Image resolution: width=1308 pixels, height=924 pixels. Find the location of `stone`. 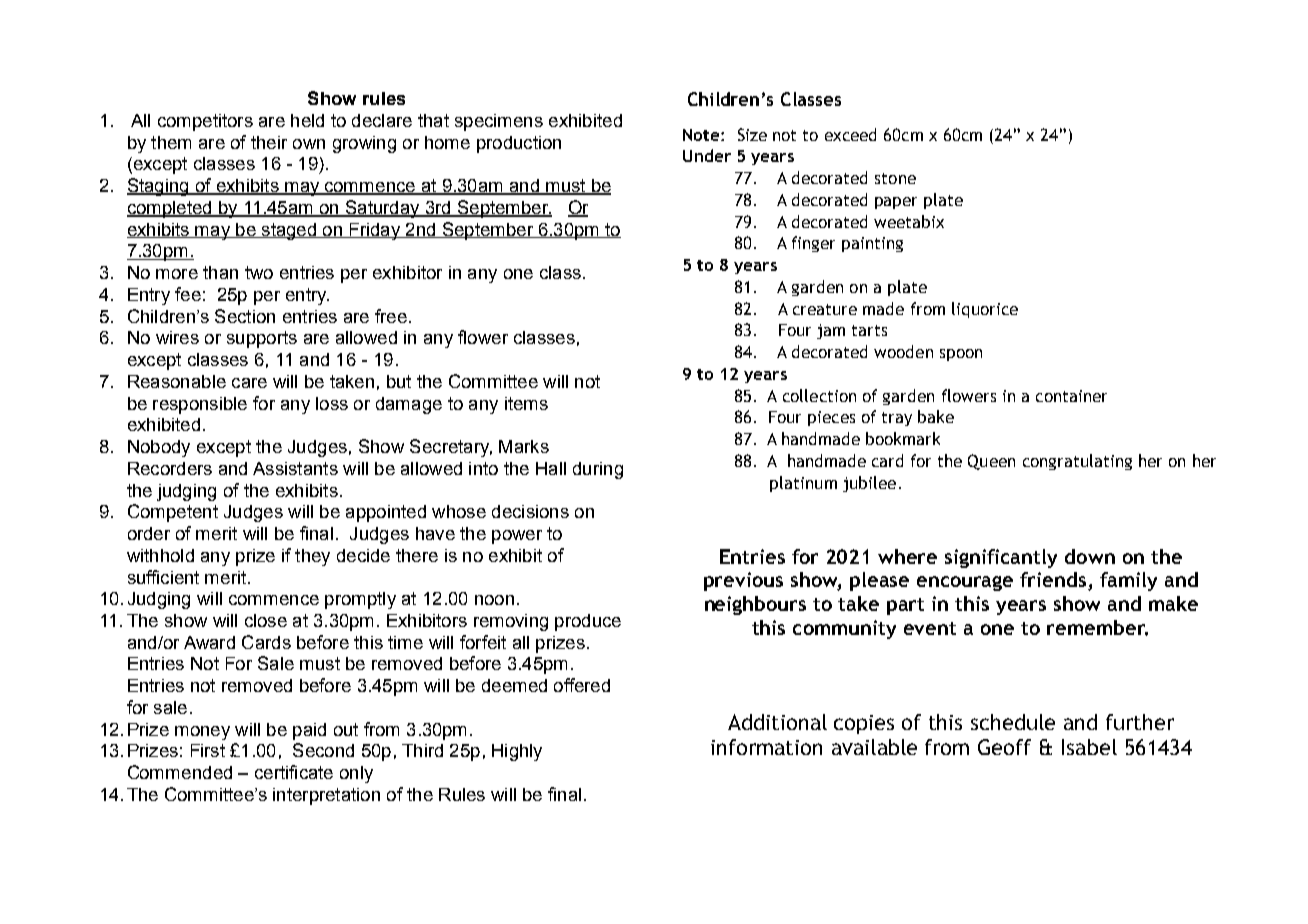

stone is located at coordinates (895, 178).
